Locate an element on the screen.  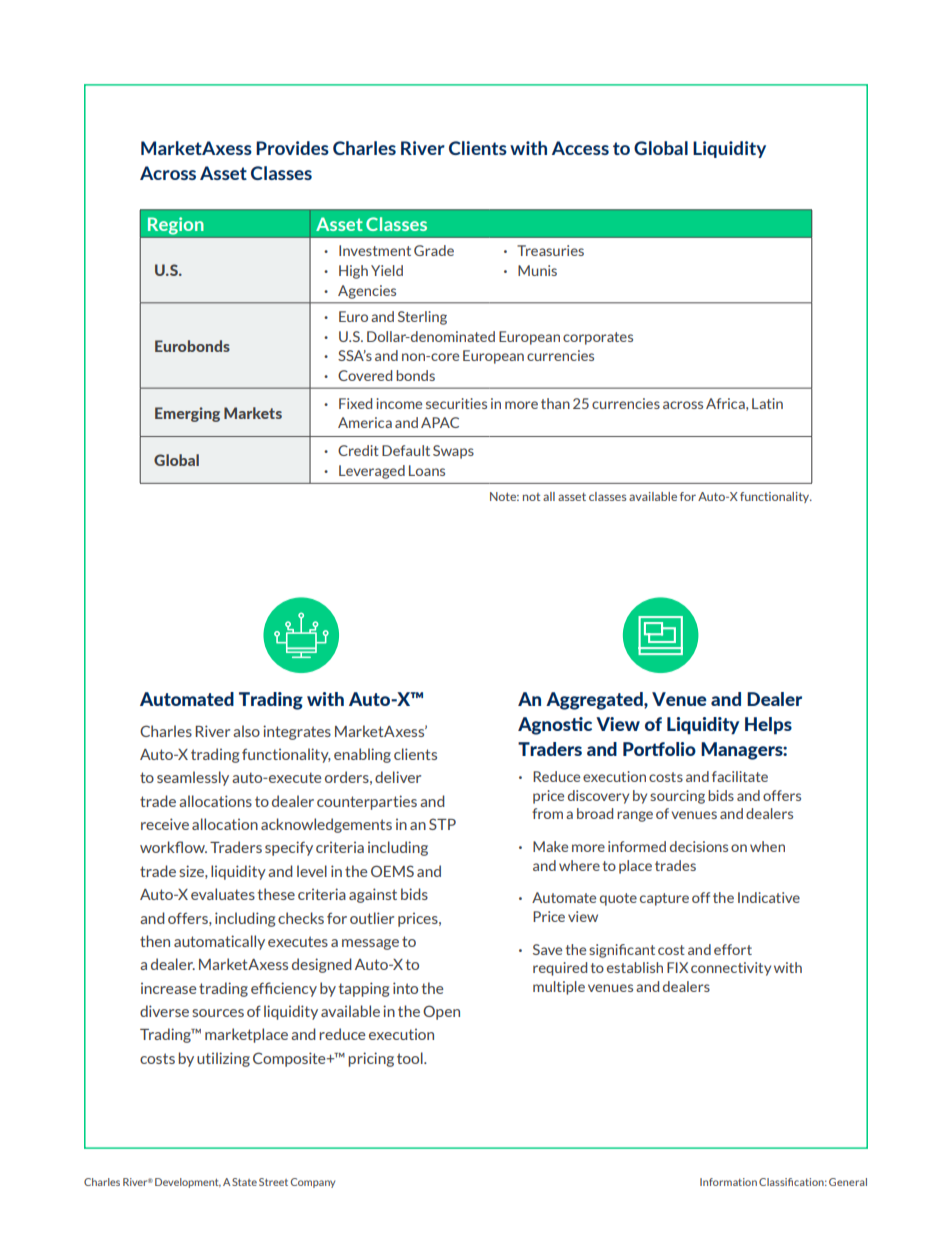
Helps is located at coordinates (768, 726).
